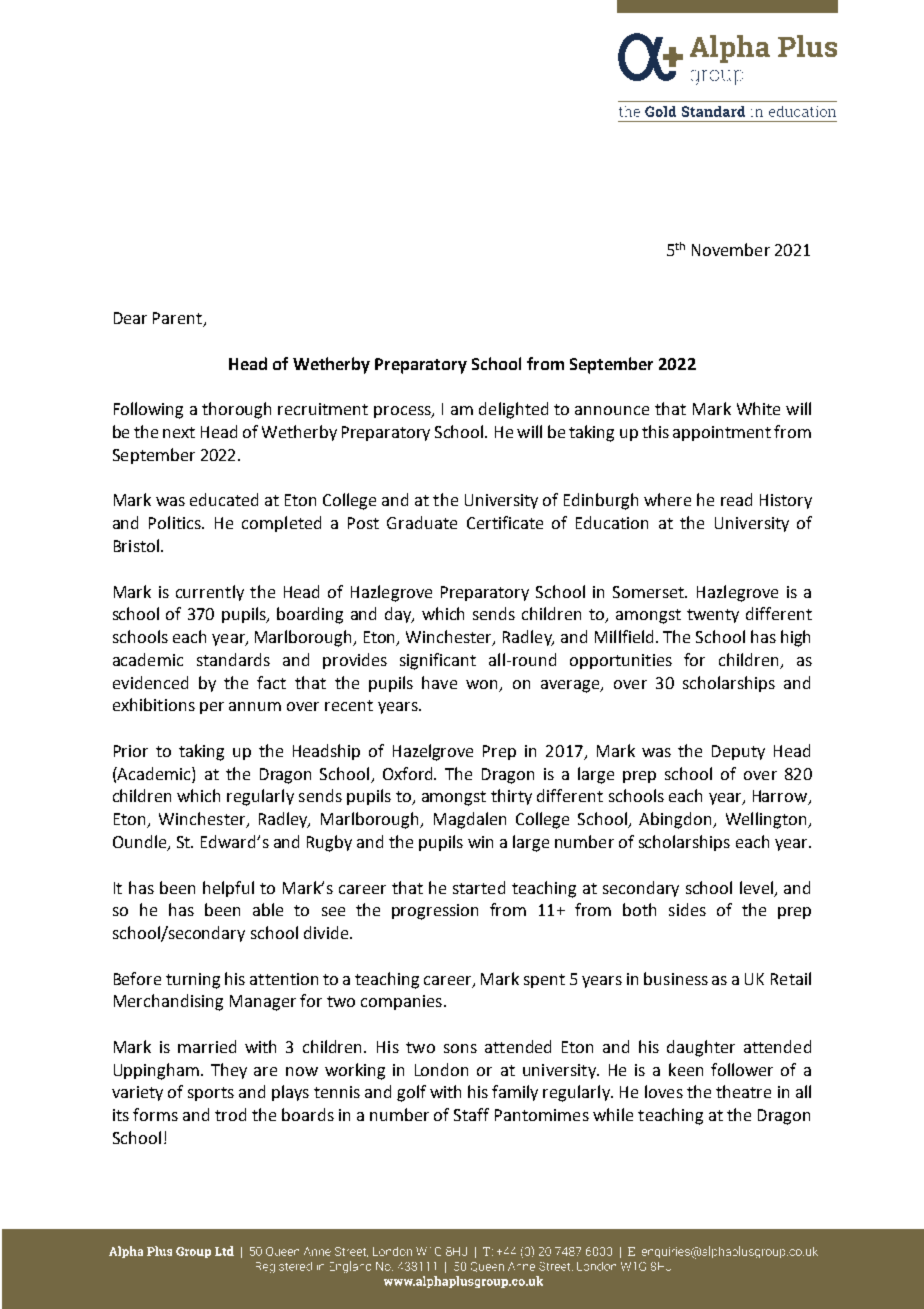 This page has width=924, height=1309. I want to click on Graduate, so click(422, 522).
